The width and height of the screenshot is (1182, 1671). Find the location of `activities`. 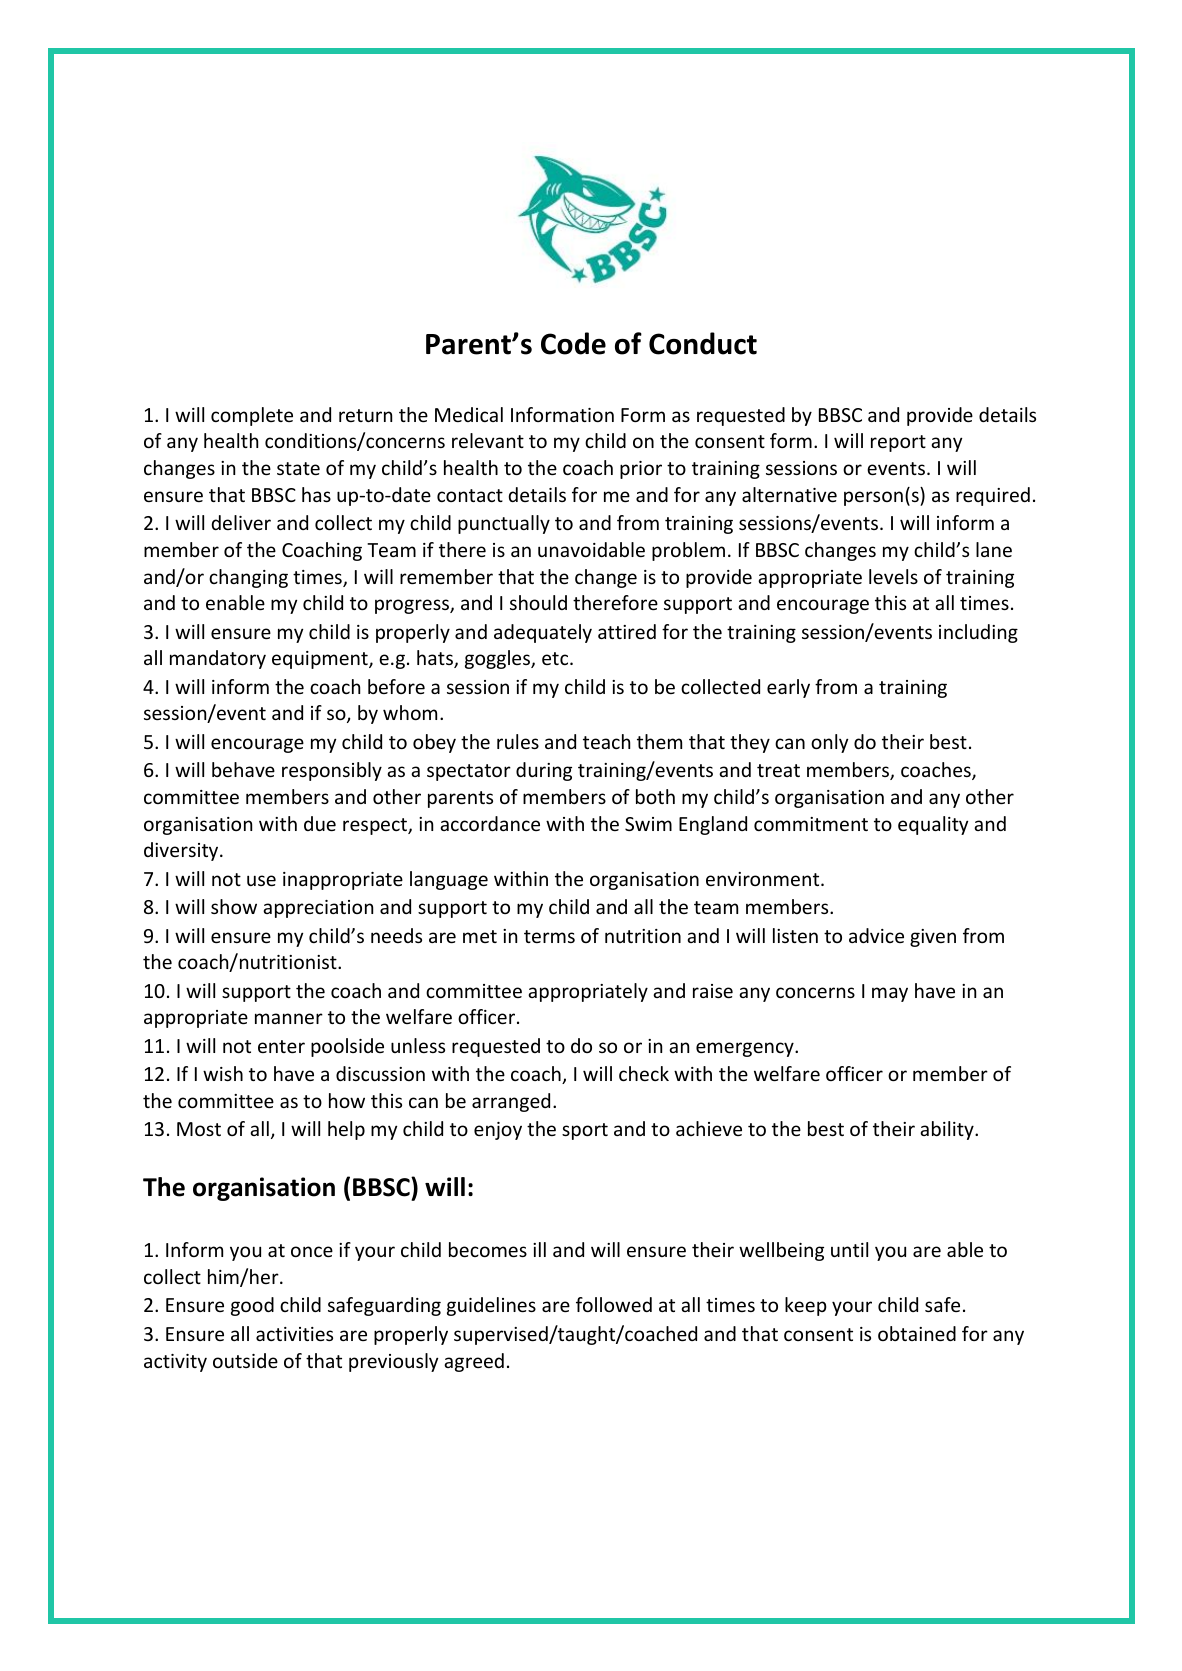

activities is located at coordinates (294, 1334).
